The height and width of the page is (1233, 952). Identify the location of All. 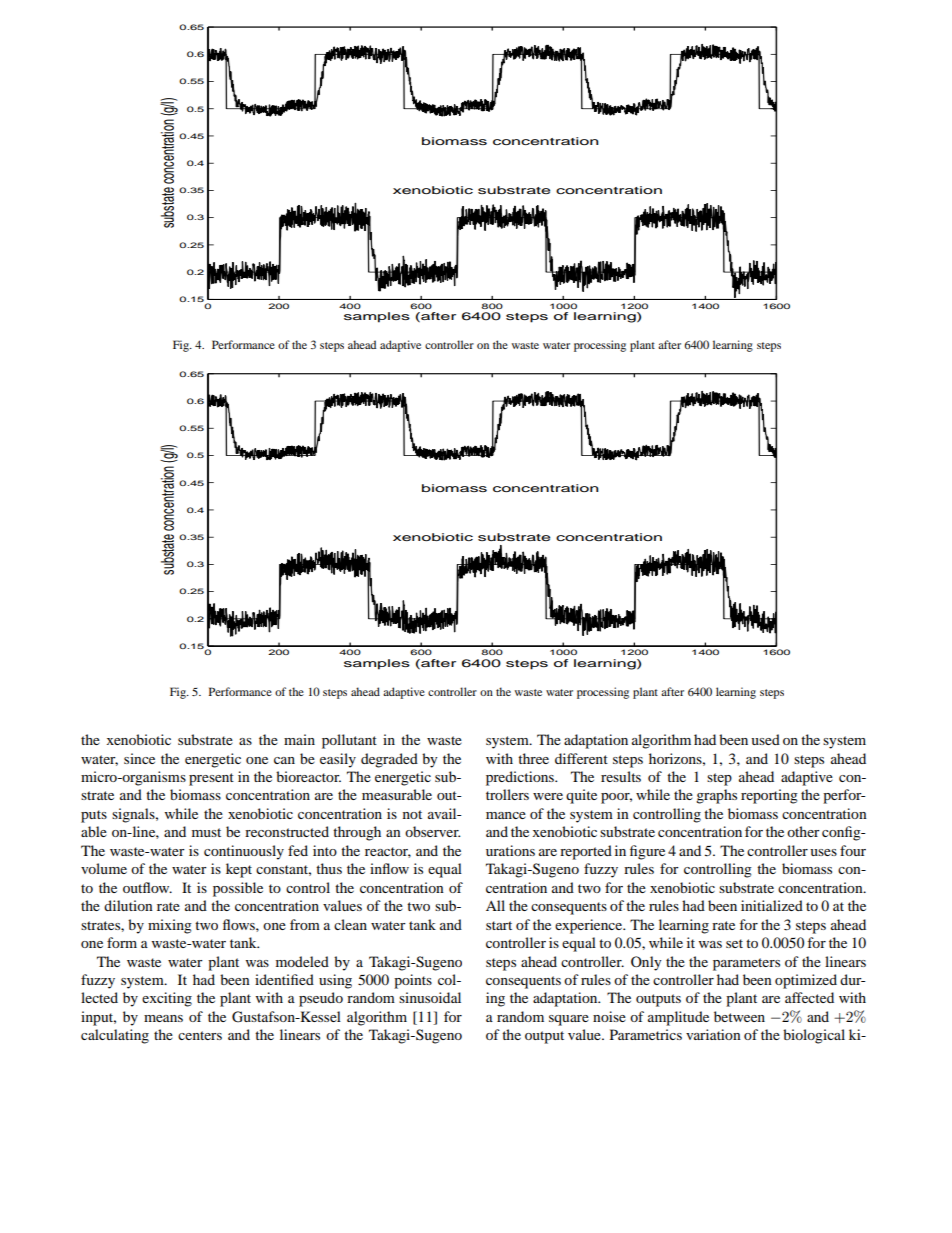
(495, 905).
